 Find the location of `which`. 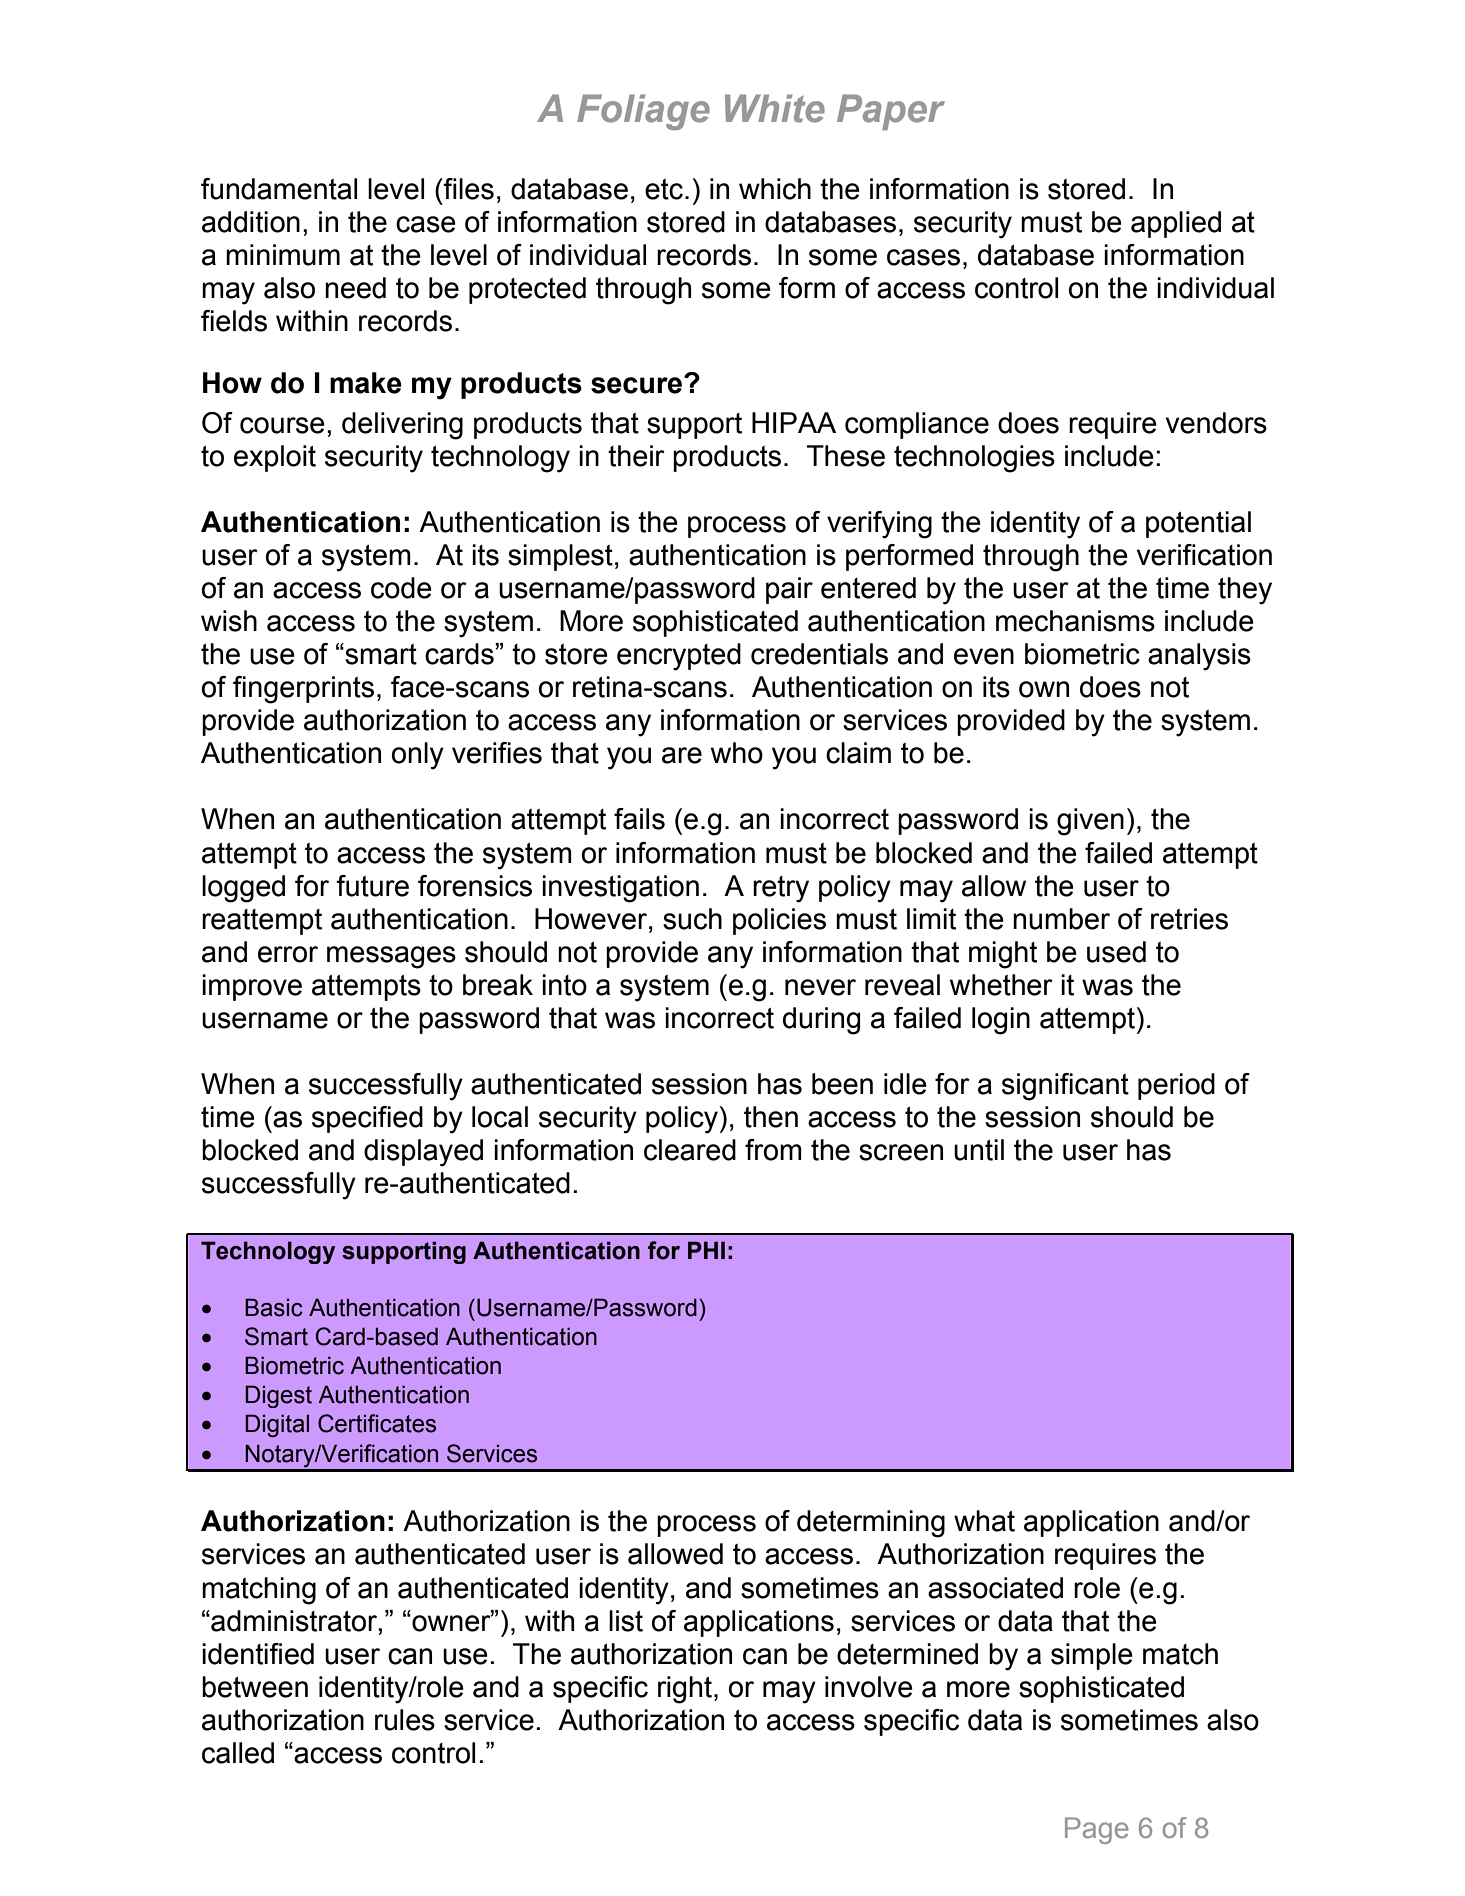

which is located at coordinates (775, 189).
